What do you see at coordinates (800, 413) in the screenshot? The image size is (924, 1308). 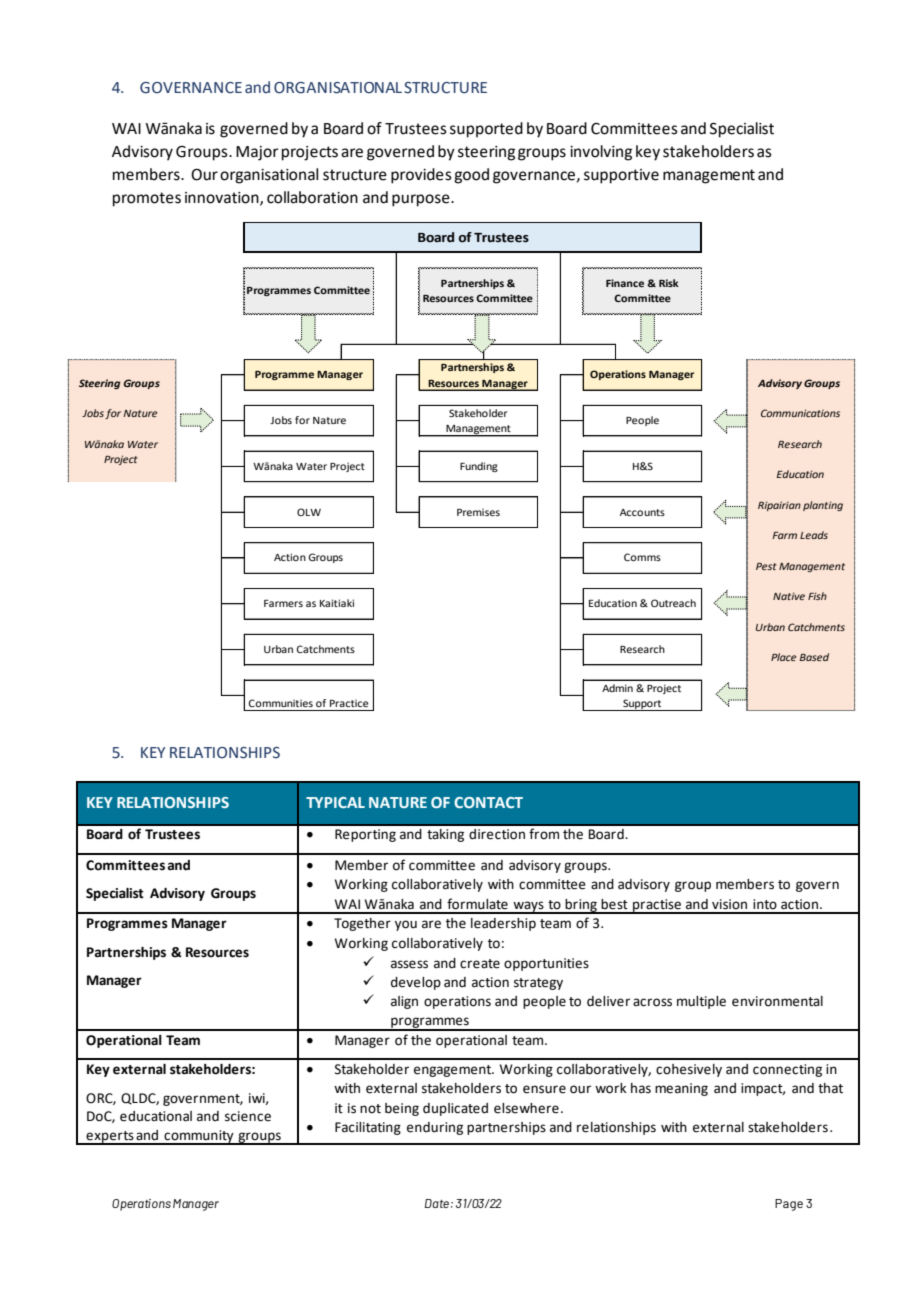 I see `Communications` at bounding box center [800, 413].
